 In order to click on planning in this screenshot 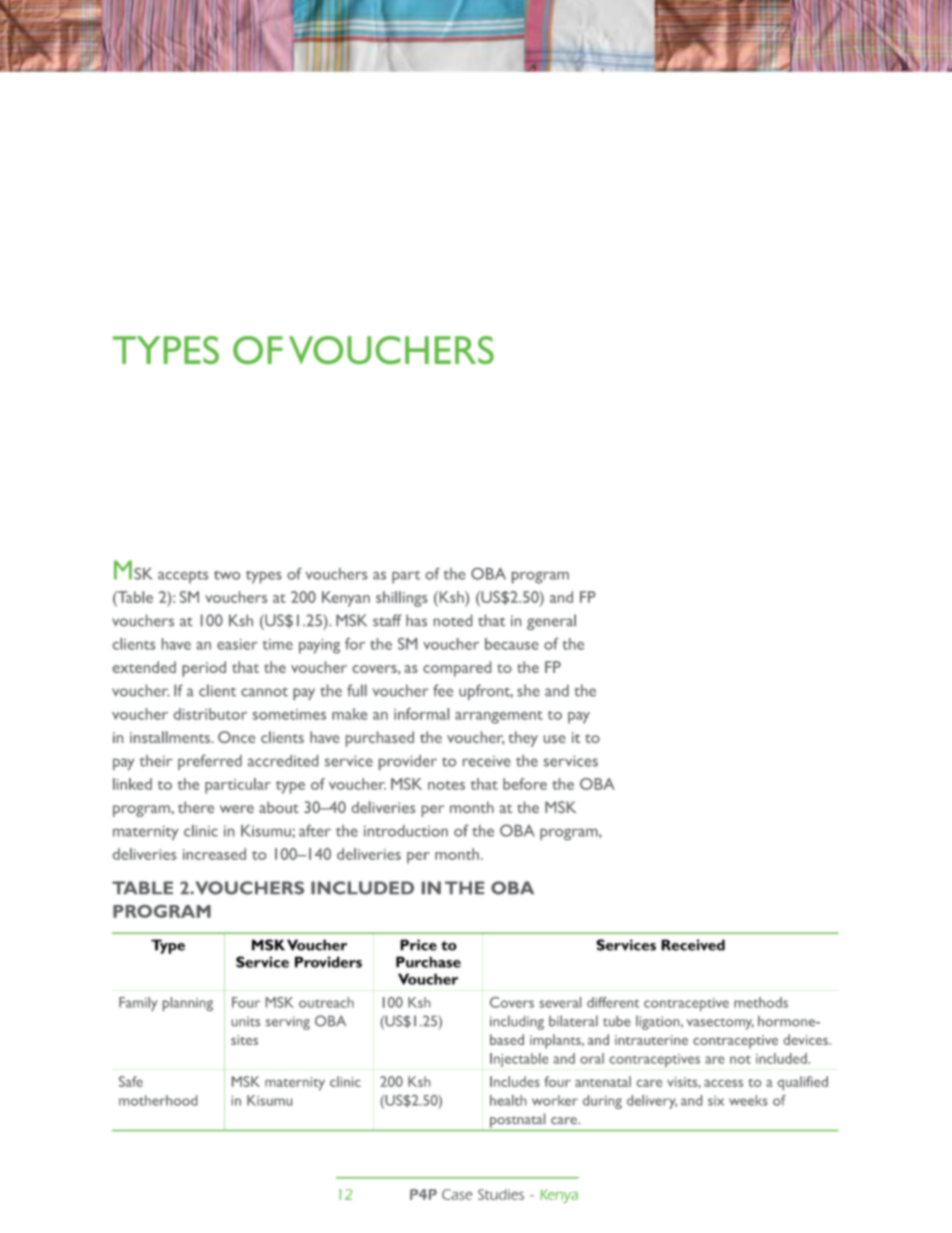, I will do `click(188, 1004)`.
